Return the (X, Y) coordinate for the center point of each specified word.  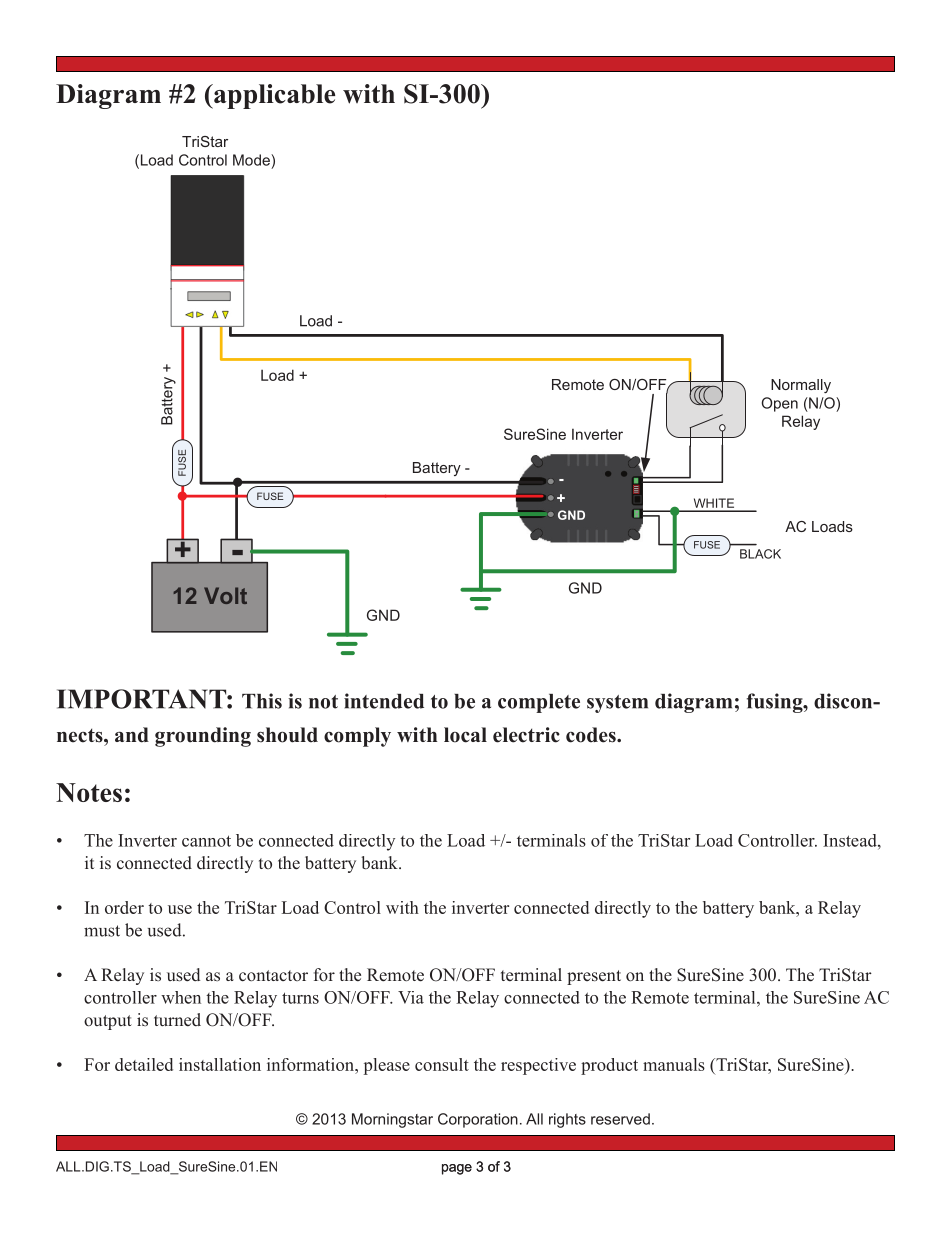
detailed (144, 1064)
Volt (225, 595)
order (124, 907)
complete (539, 703)
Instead (851, 840)
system (617, 704)
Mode (252, 160)
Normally (801, 386)
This (262, 701)
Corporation (478, 1120)
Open (780, 404)
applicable (273, 96)
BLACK (760, 554)
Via (411, 997)
